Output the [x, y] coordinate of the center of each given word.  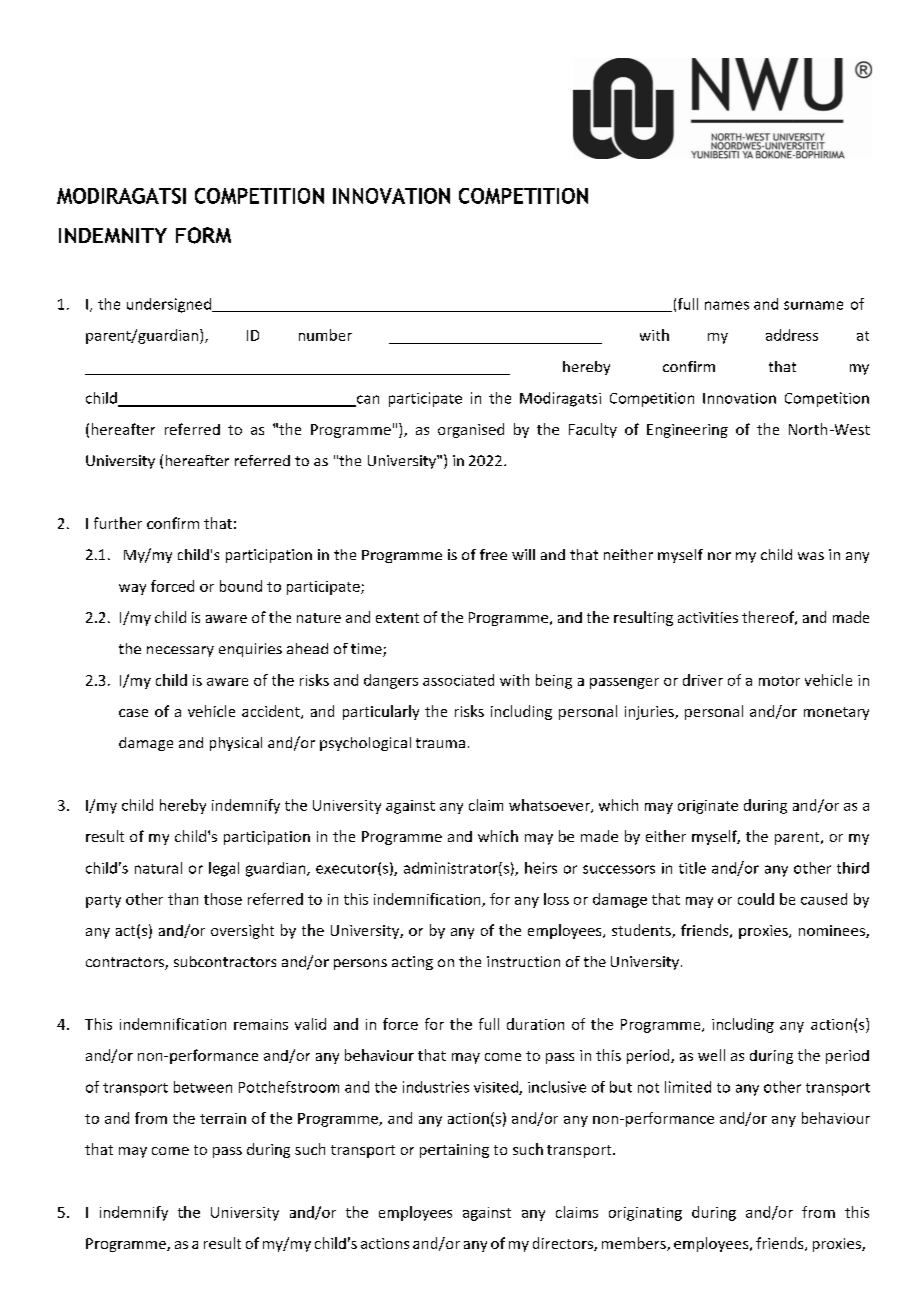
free [493, 554]
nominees [833, 931]
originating [645, 1214]
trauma [440, 743]
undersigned [170, 305]
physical [236, 744]
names [727, 305]
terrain [223, 1118]
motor [779, 681]
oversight [242, 931]
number [325, 335]
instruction [523, 961]
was [811, 556]
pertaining [454, 1151]
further [118, 523]
